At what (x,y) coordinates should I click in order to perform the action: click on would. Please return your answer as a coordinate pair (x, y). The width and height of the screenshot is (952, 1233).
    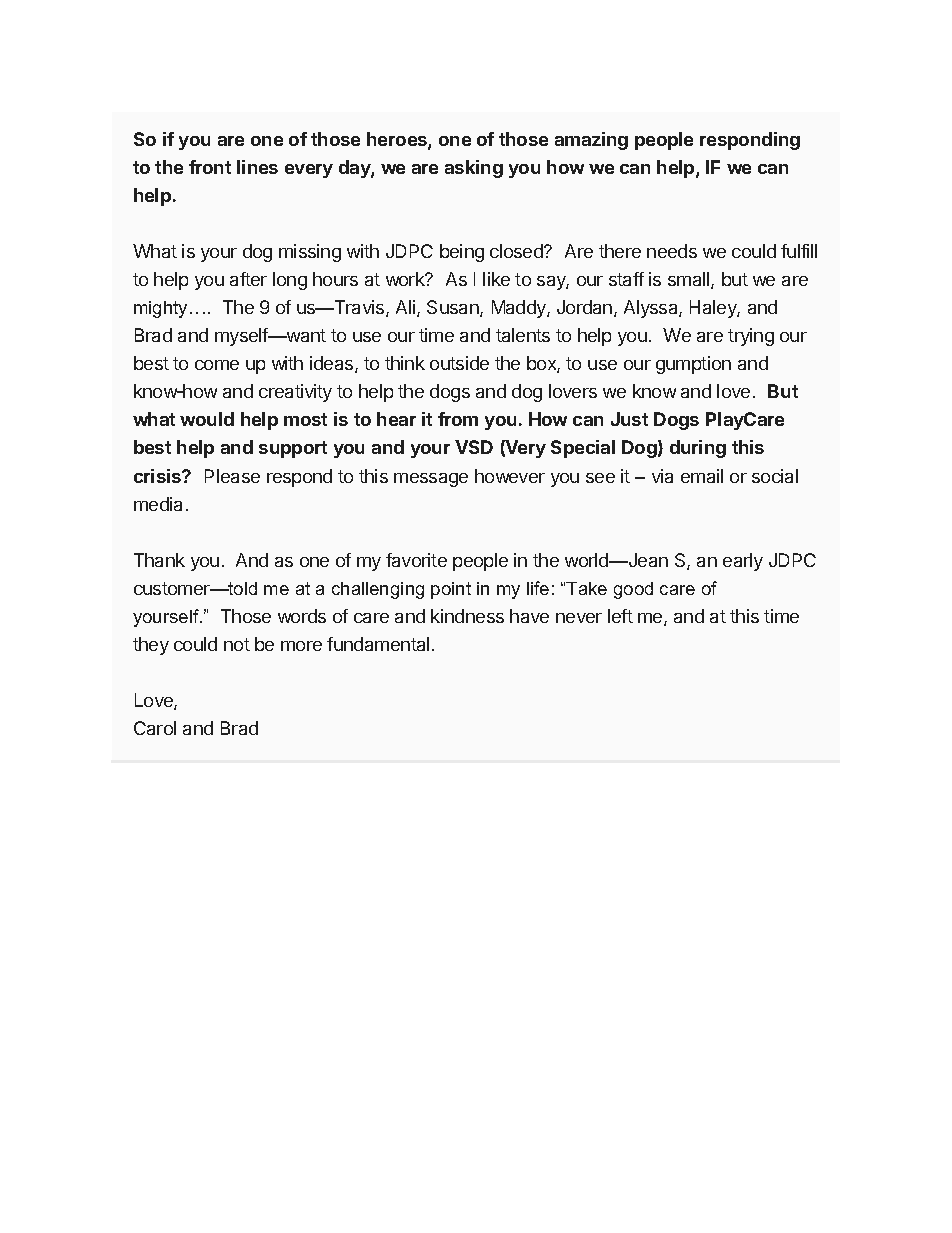
    Looking at the image, I should click on (207, 419).
